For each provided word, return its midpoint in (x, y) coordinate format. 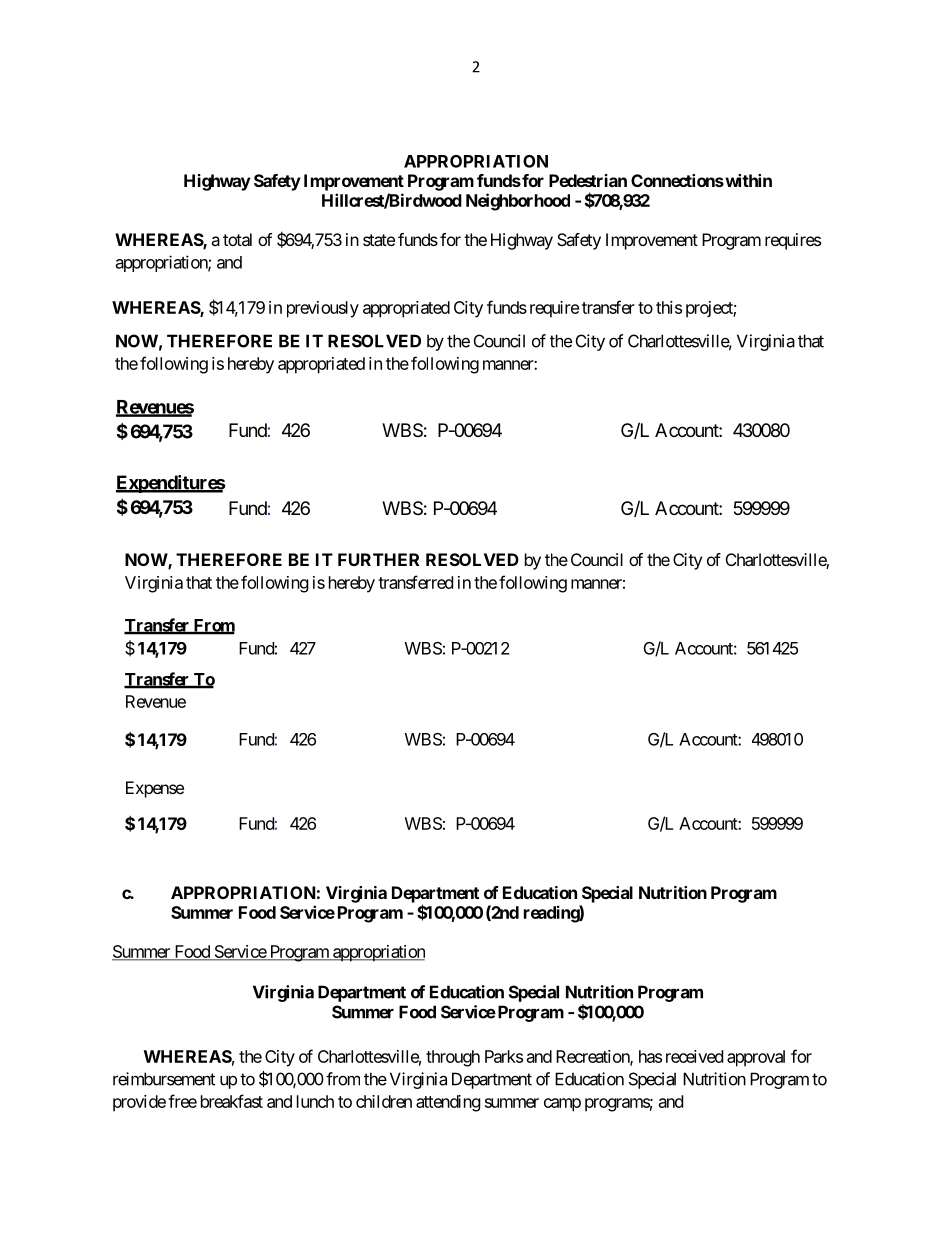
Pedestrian (588, 180)
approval (756, 1058)
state (379, 240)
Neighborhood (518, 202)
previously (323, 309)
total (237, 239)
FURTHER (378, 559)
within (747, 180)
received (694, 1056)
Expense (155, 789)
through (453, 1058)
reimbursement (164, 1079)
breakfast (232, 1101)
